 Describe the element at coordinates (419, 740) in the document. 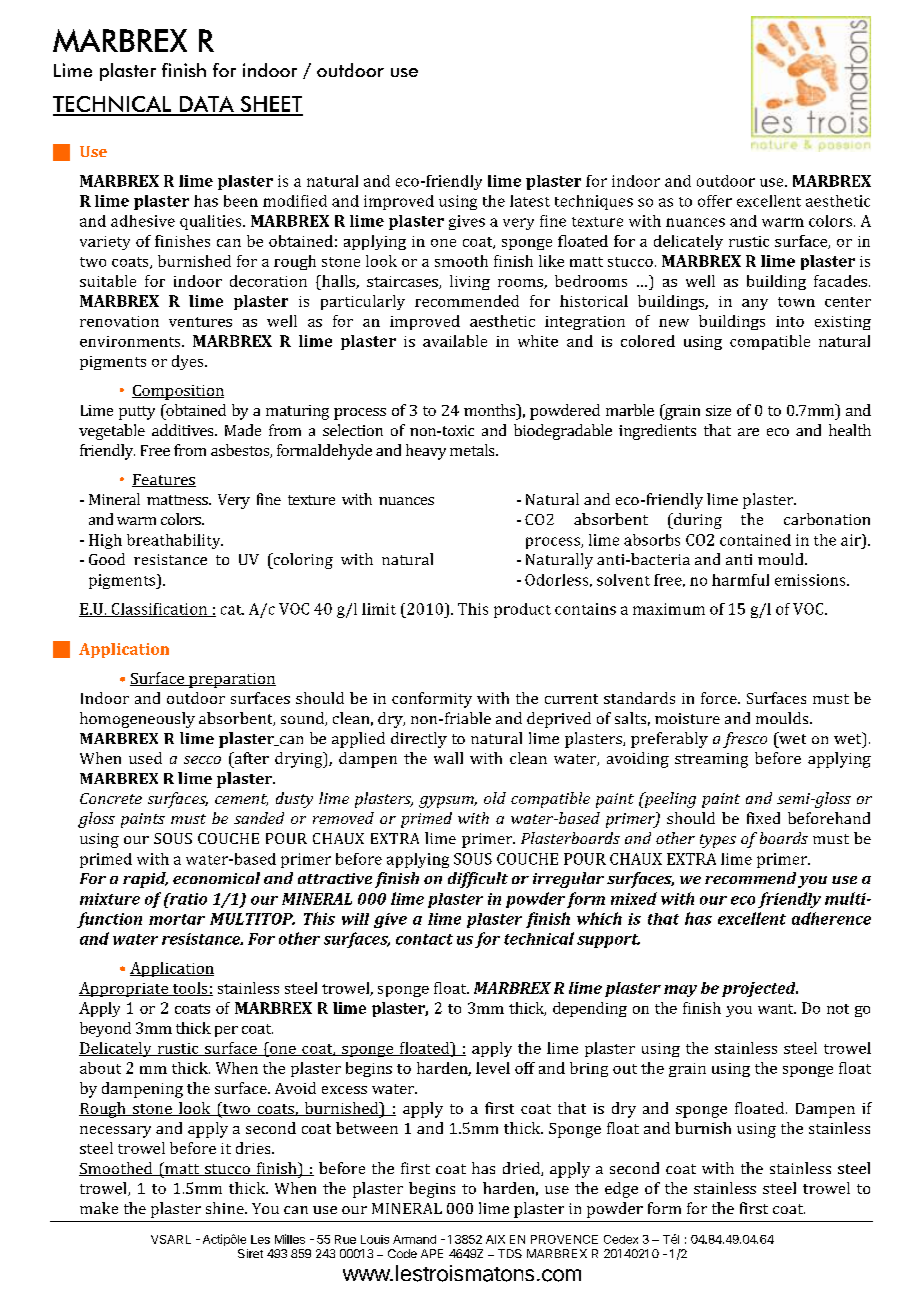

I see `directly` at that location.
